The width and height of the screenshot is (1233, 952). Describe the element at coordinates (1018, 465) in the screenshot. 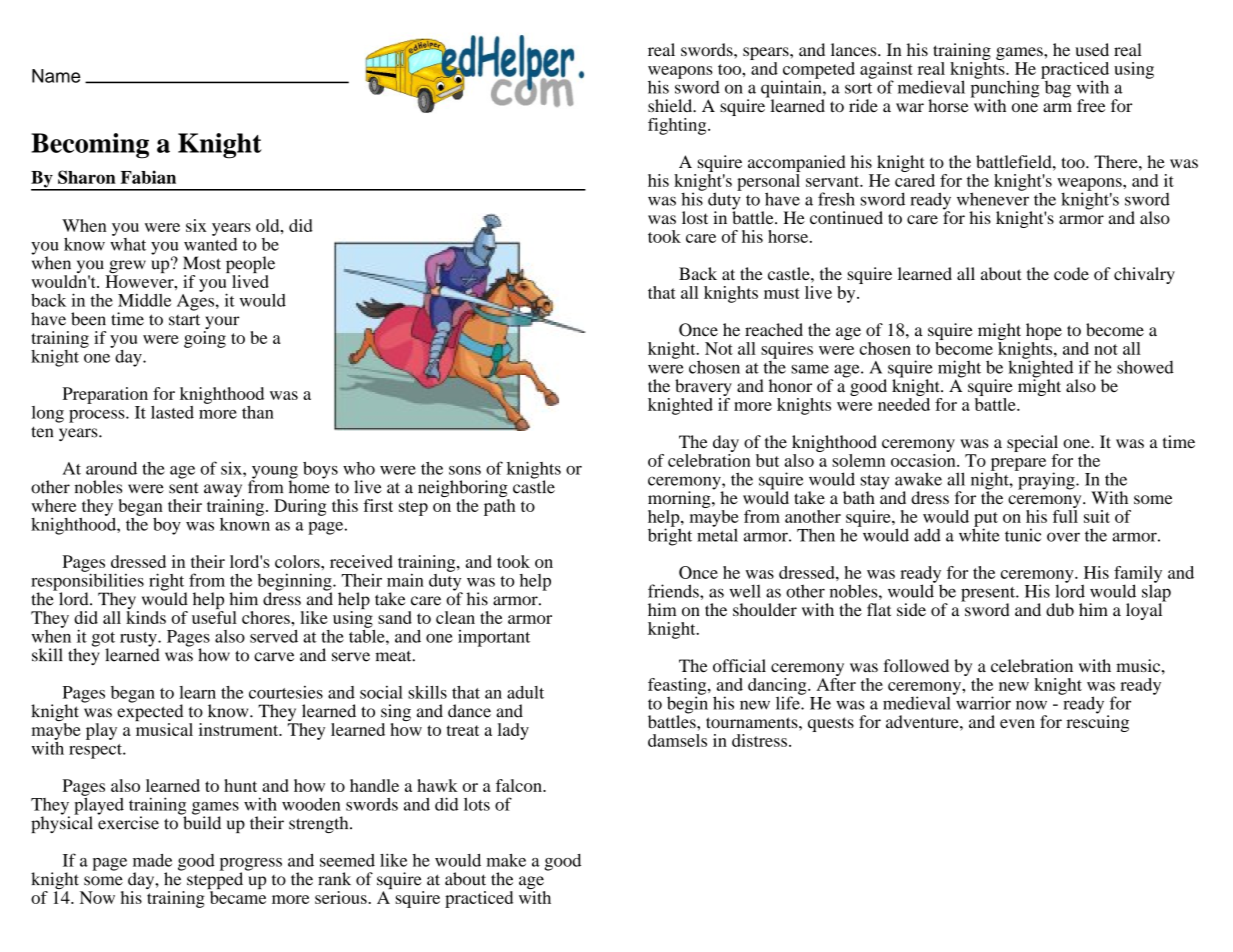

I see `prepare` at that location.
